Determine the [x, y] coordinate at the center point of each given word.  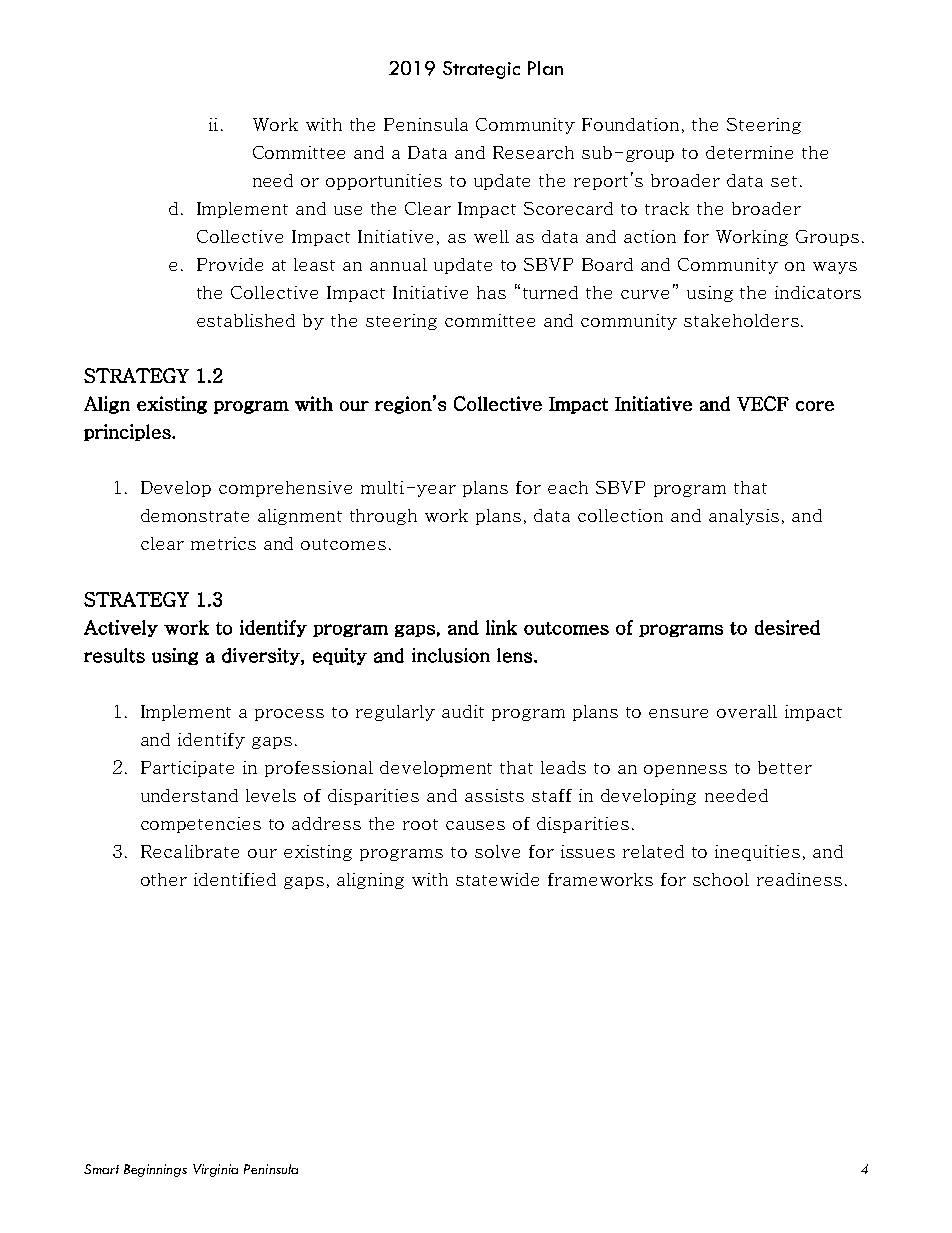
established [246, 320]
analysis [744, 517]
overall [747, 711]
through [383, 517]
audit [463, 711]
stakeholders [741, 320]
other [164, 879]
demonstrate [195, 515]
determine [749, 152]
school [721, 879]
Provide [230, 264]
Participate [187, 769]
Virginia [215, 1170]
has [491, 292]
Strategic [481, 70]
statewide [497, 879]
